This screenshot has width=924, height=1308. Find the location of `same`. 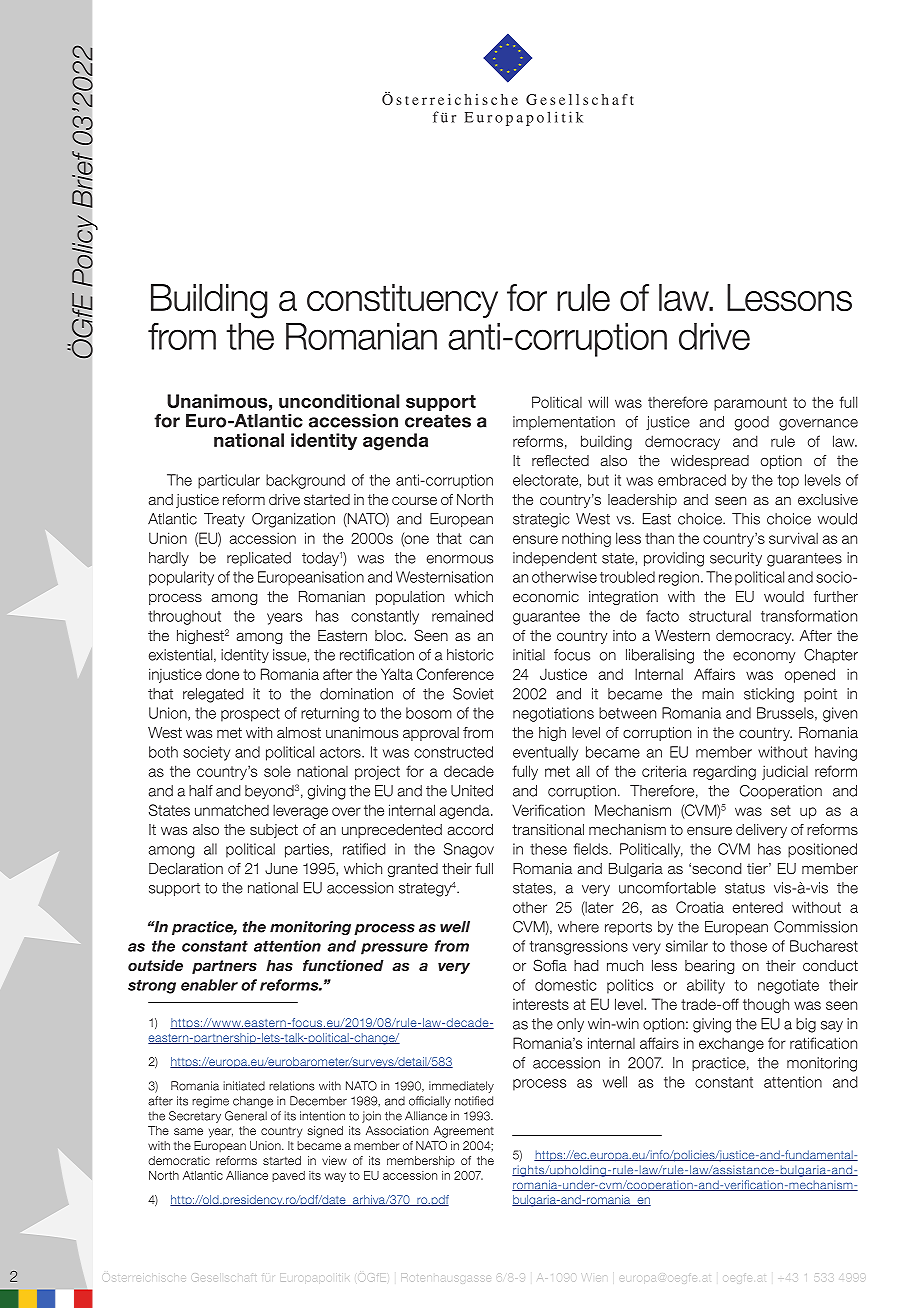

same is located at coordinates (188, 1131).
